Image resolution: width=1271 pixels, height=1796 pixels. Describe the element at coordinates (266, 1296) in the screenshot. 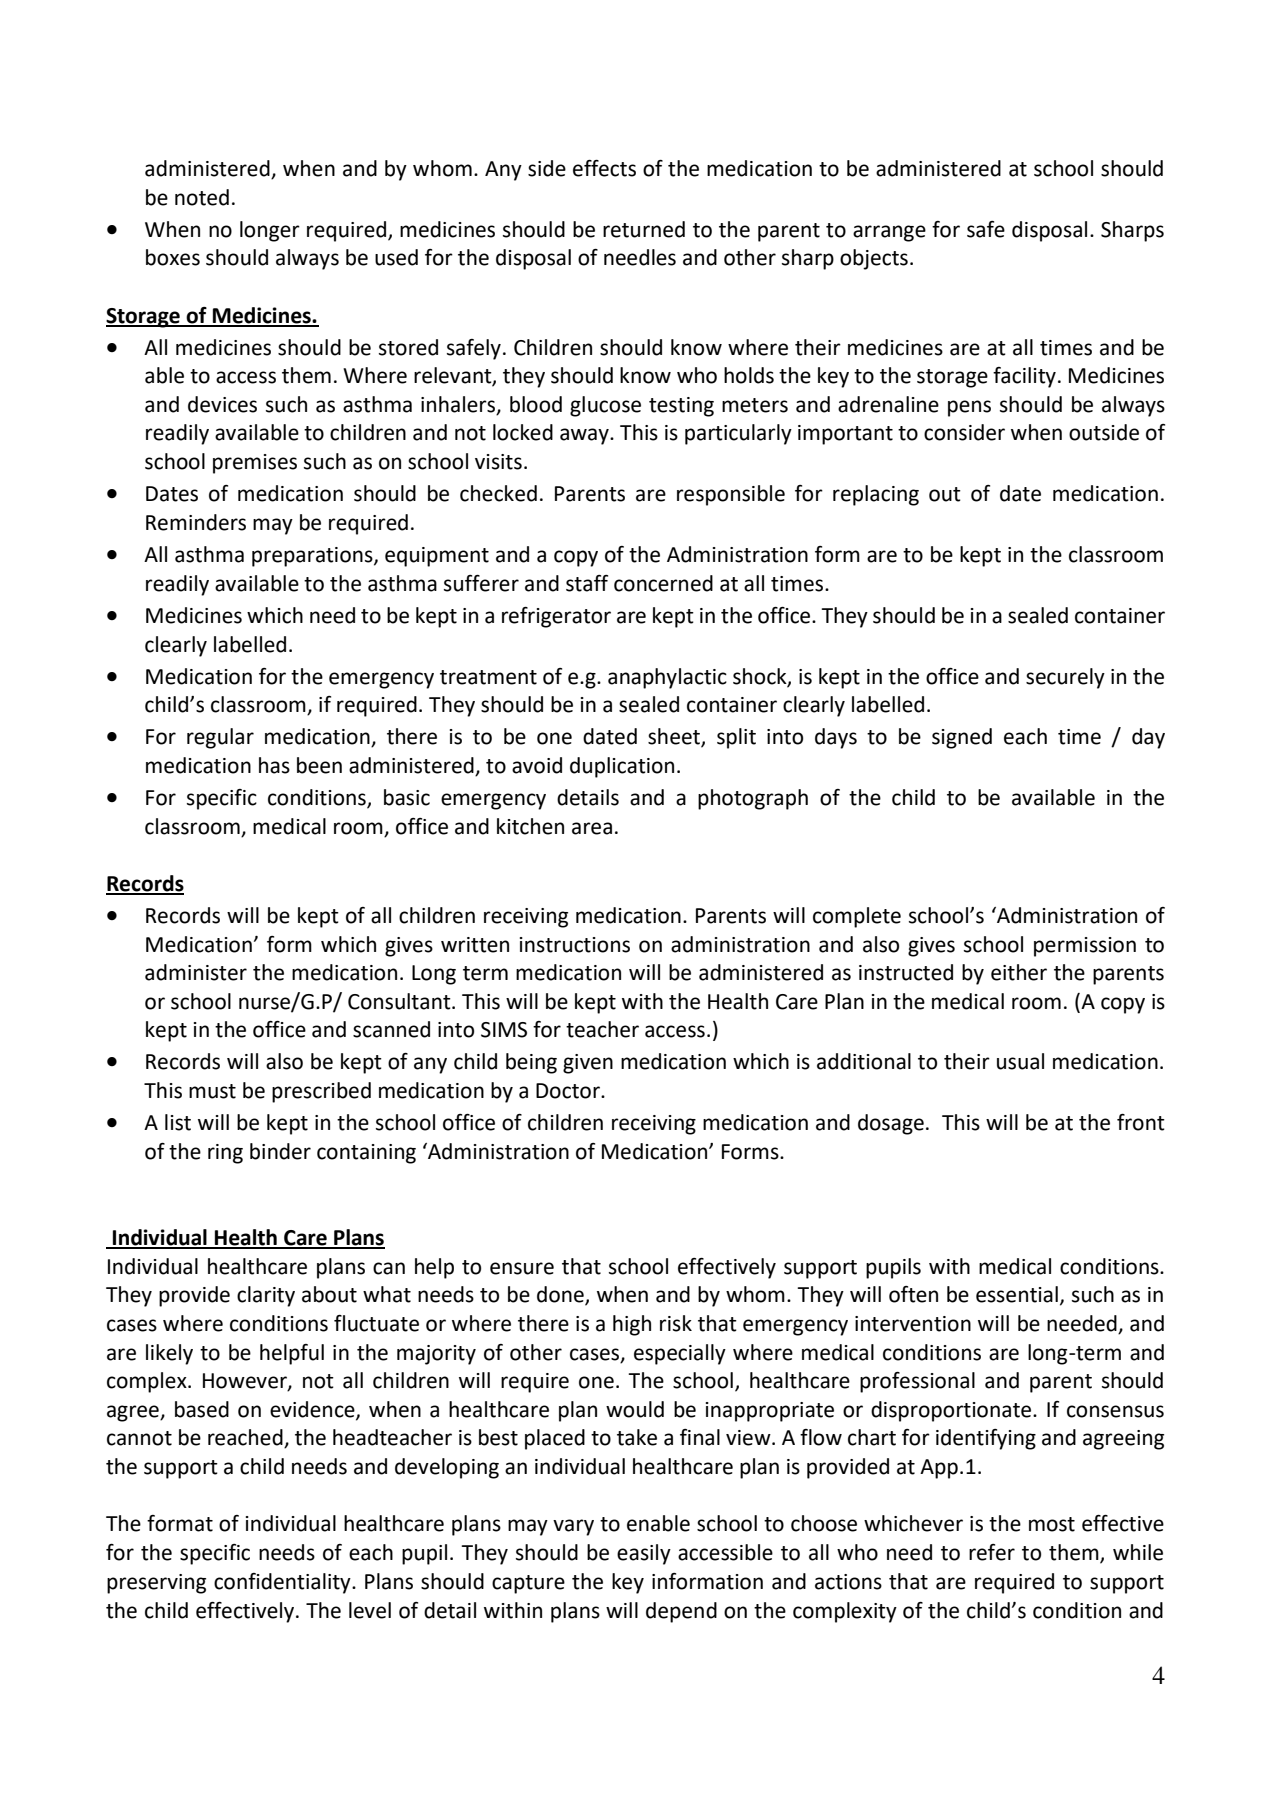

I see `clarity` at that location.
